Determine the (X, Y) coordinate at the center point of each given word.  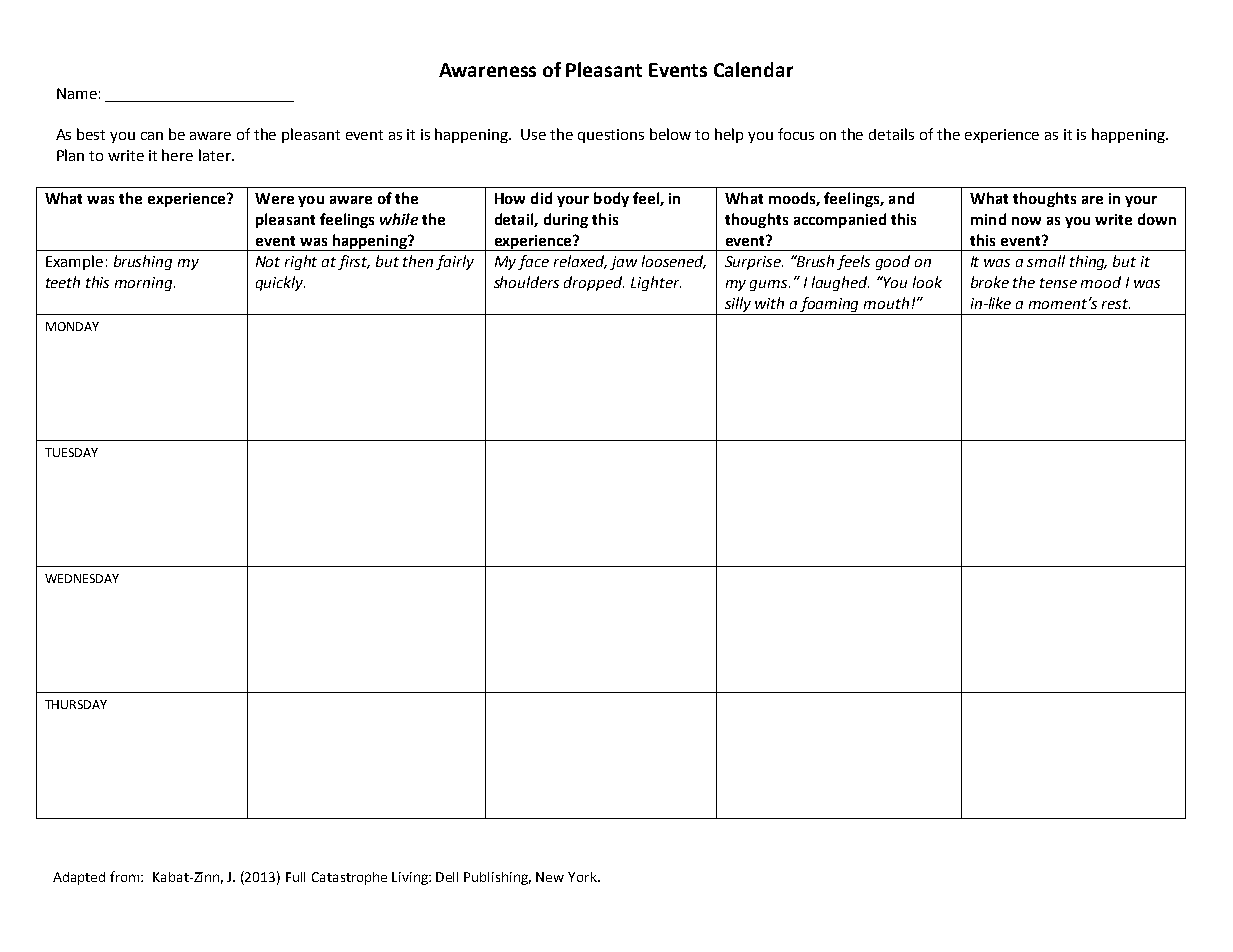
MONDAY (72, 326)
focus (796, 134)
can (152, 136)
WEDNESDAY (82, 578)
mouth (886, 303)
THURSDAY (76, 704)
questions (611, 136)
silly (738, 306)
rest (1116, 304)
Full (295, 877)
